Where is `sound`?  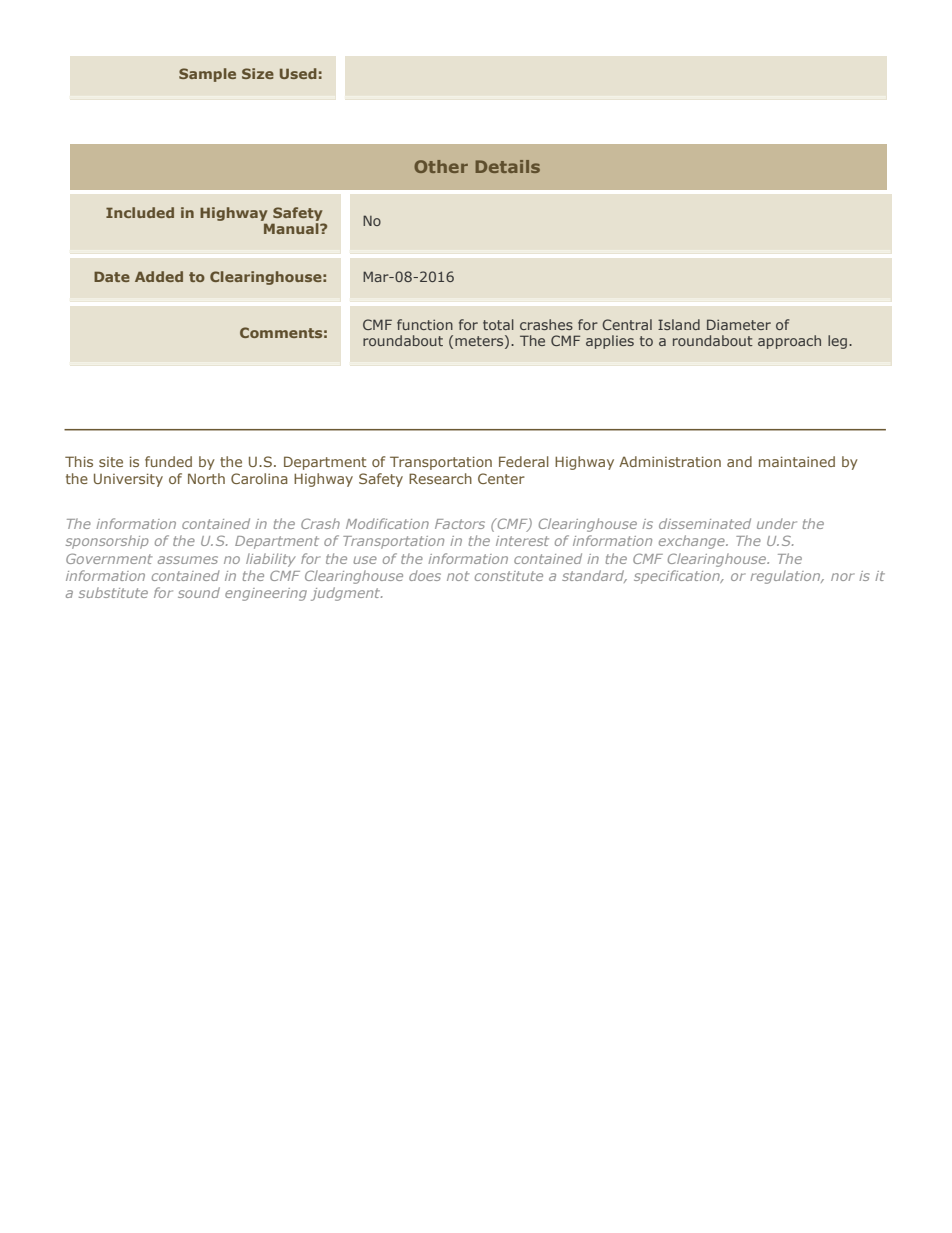
sound is located at coordinates (199, 592).
